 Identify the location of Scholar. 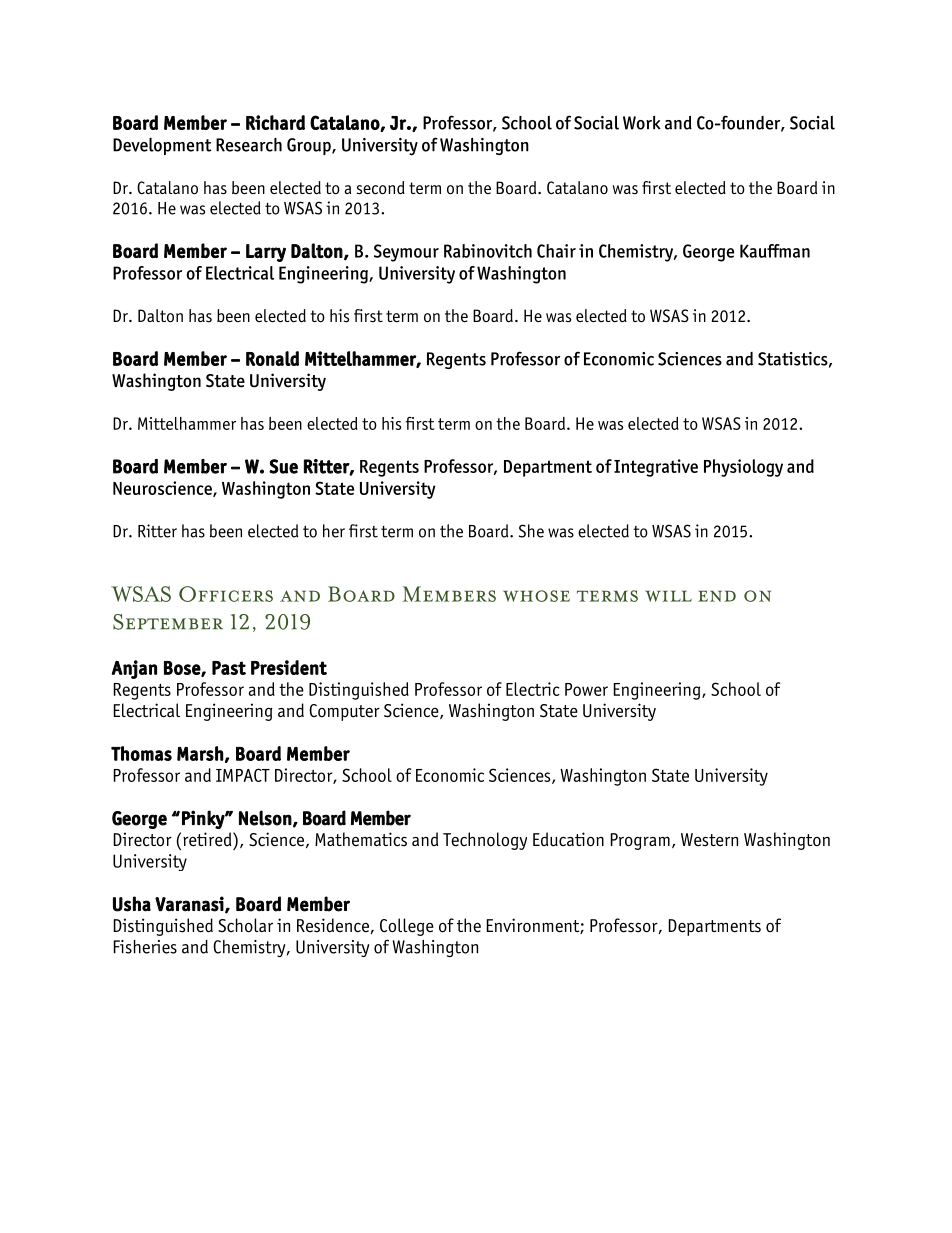
(245, 925).
